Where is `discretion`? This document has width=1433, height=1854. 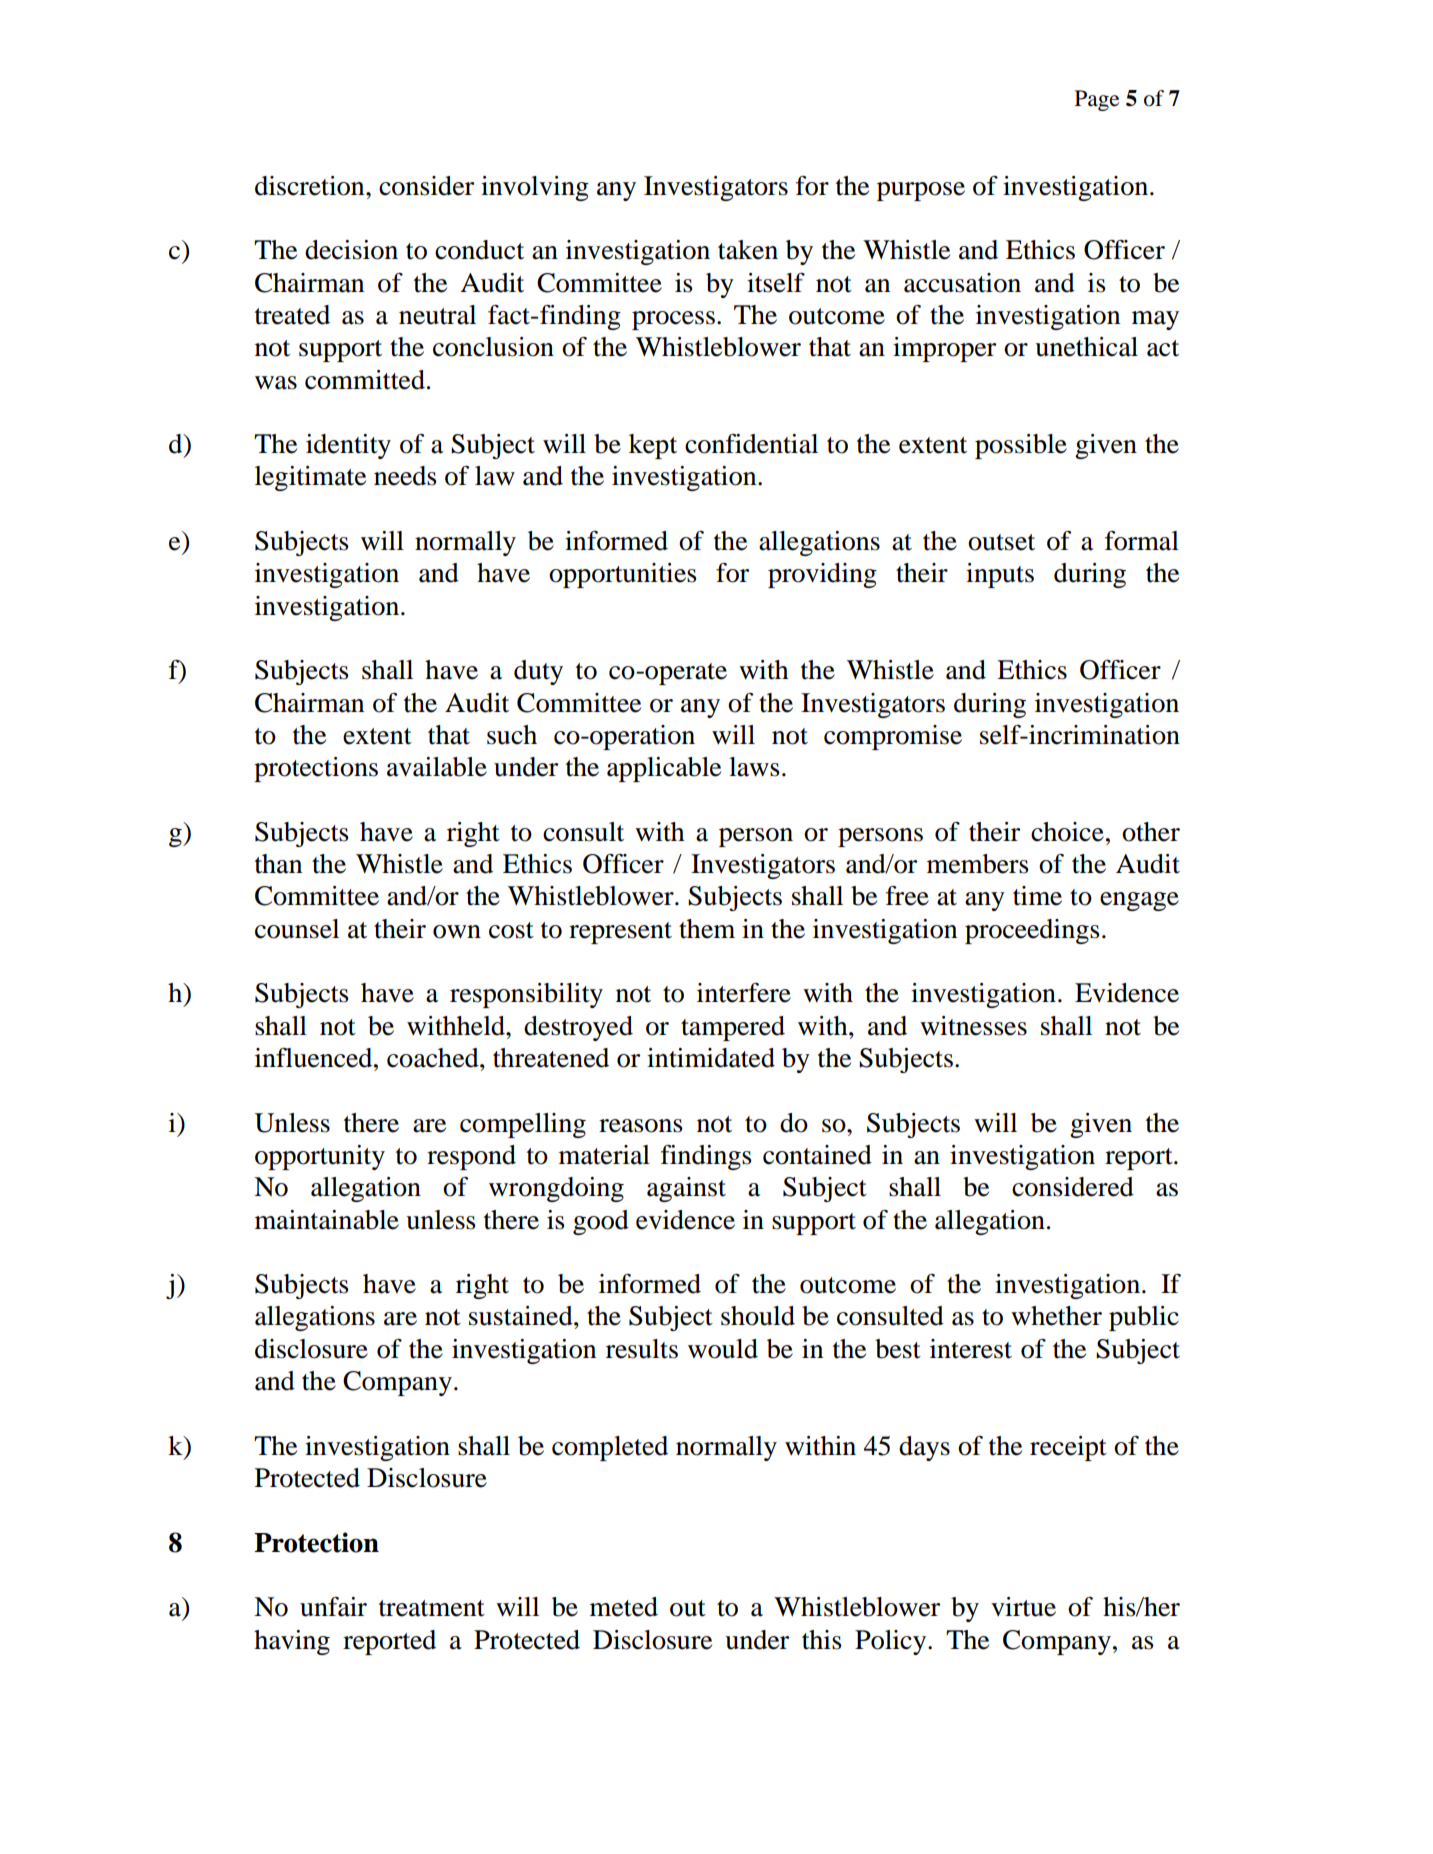 discretion is located at coordinates (311, 186).
